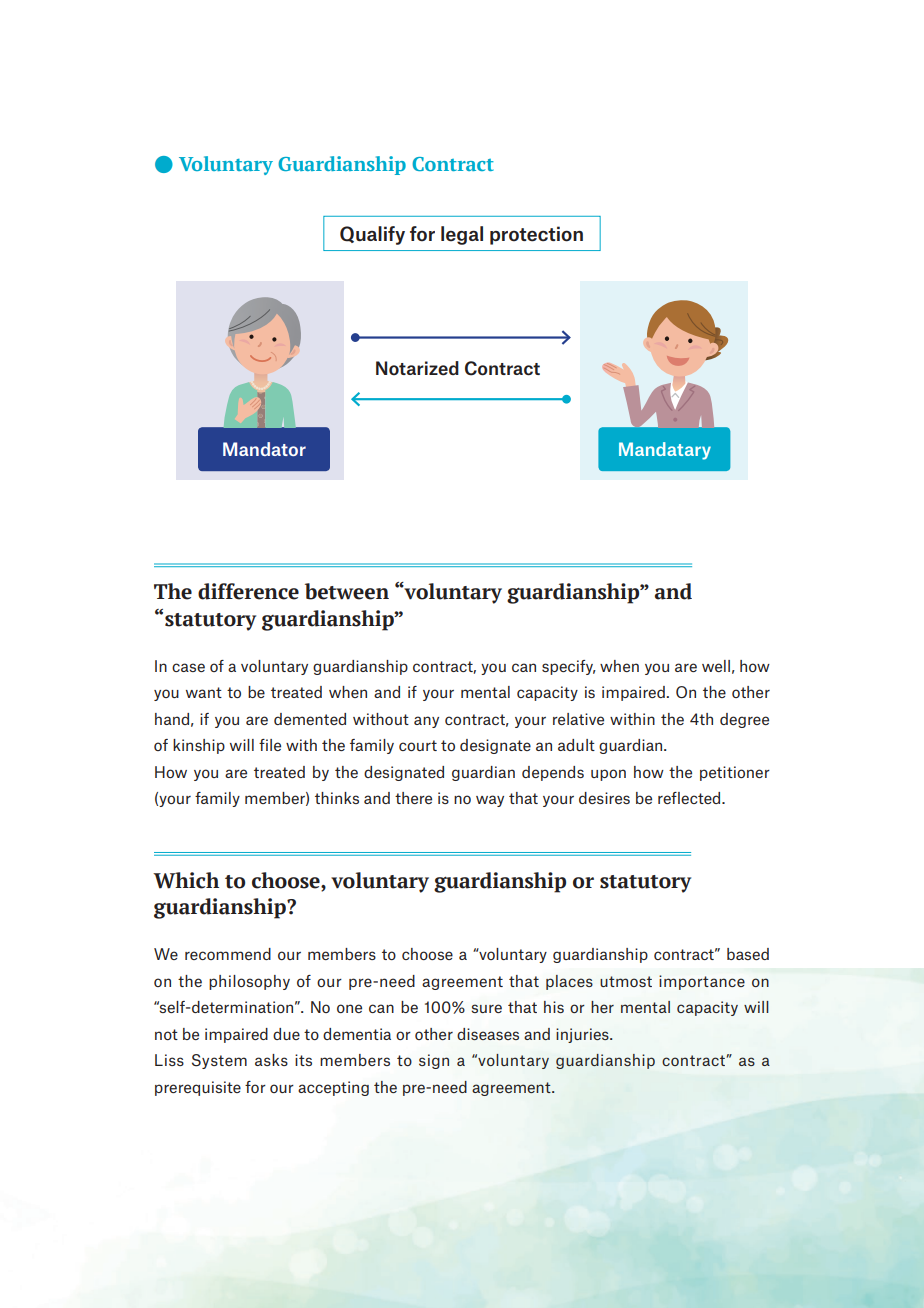  What do you see at coordinates (569, 667) in the image?
I see `specify` at bounding box center [569, 667].
